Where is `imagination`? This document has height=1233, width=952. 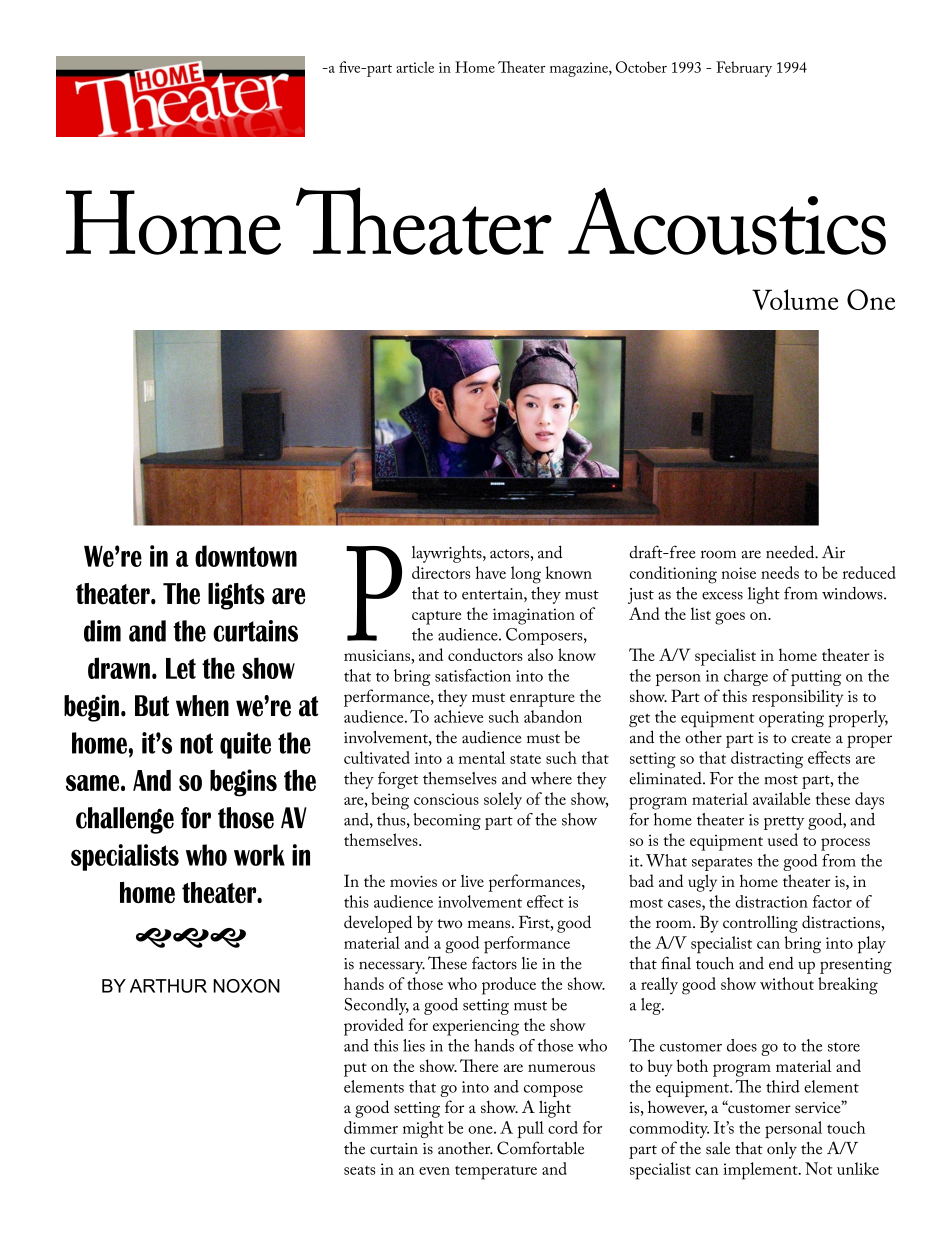 imagination is located at coordinates (534, 616).
